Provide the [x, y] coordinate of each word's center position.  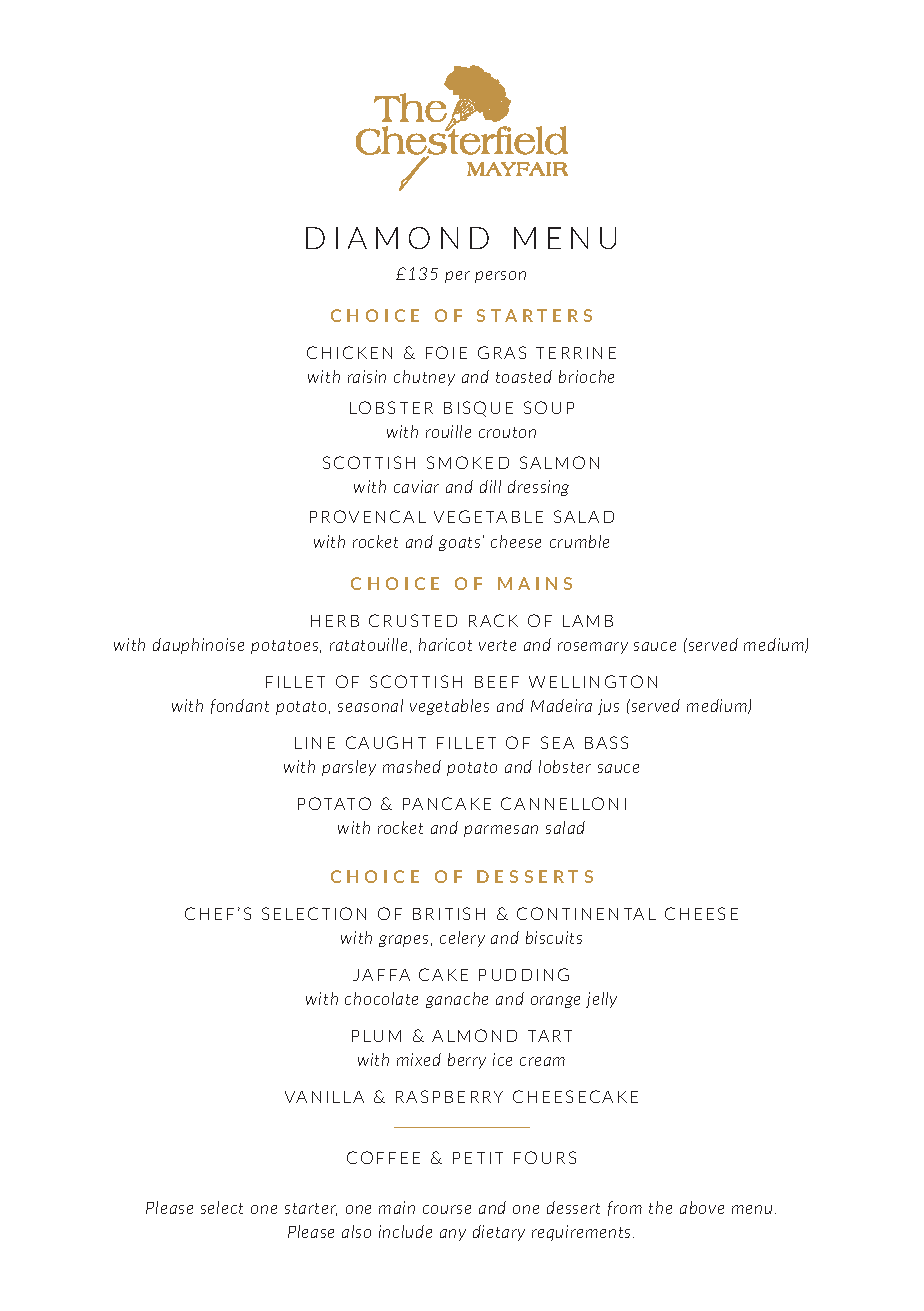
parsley [349, 768]
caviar [416, 486]
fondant [240, 706]
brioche [586, 376]
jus [608, 707]
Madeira [561, 705]
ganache [457, 1000]
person [500, 277]
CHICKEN [349, 352]
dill [490, 486]
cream [542, 1061]
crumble [579, 541]
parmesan [501, 831]
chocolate [381, 998]
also [356, 1231]
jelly [601, 1000]
